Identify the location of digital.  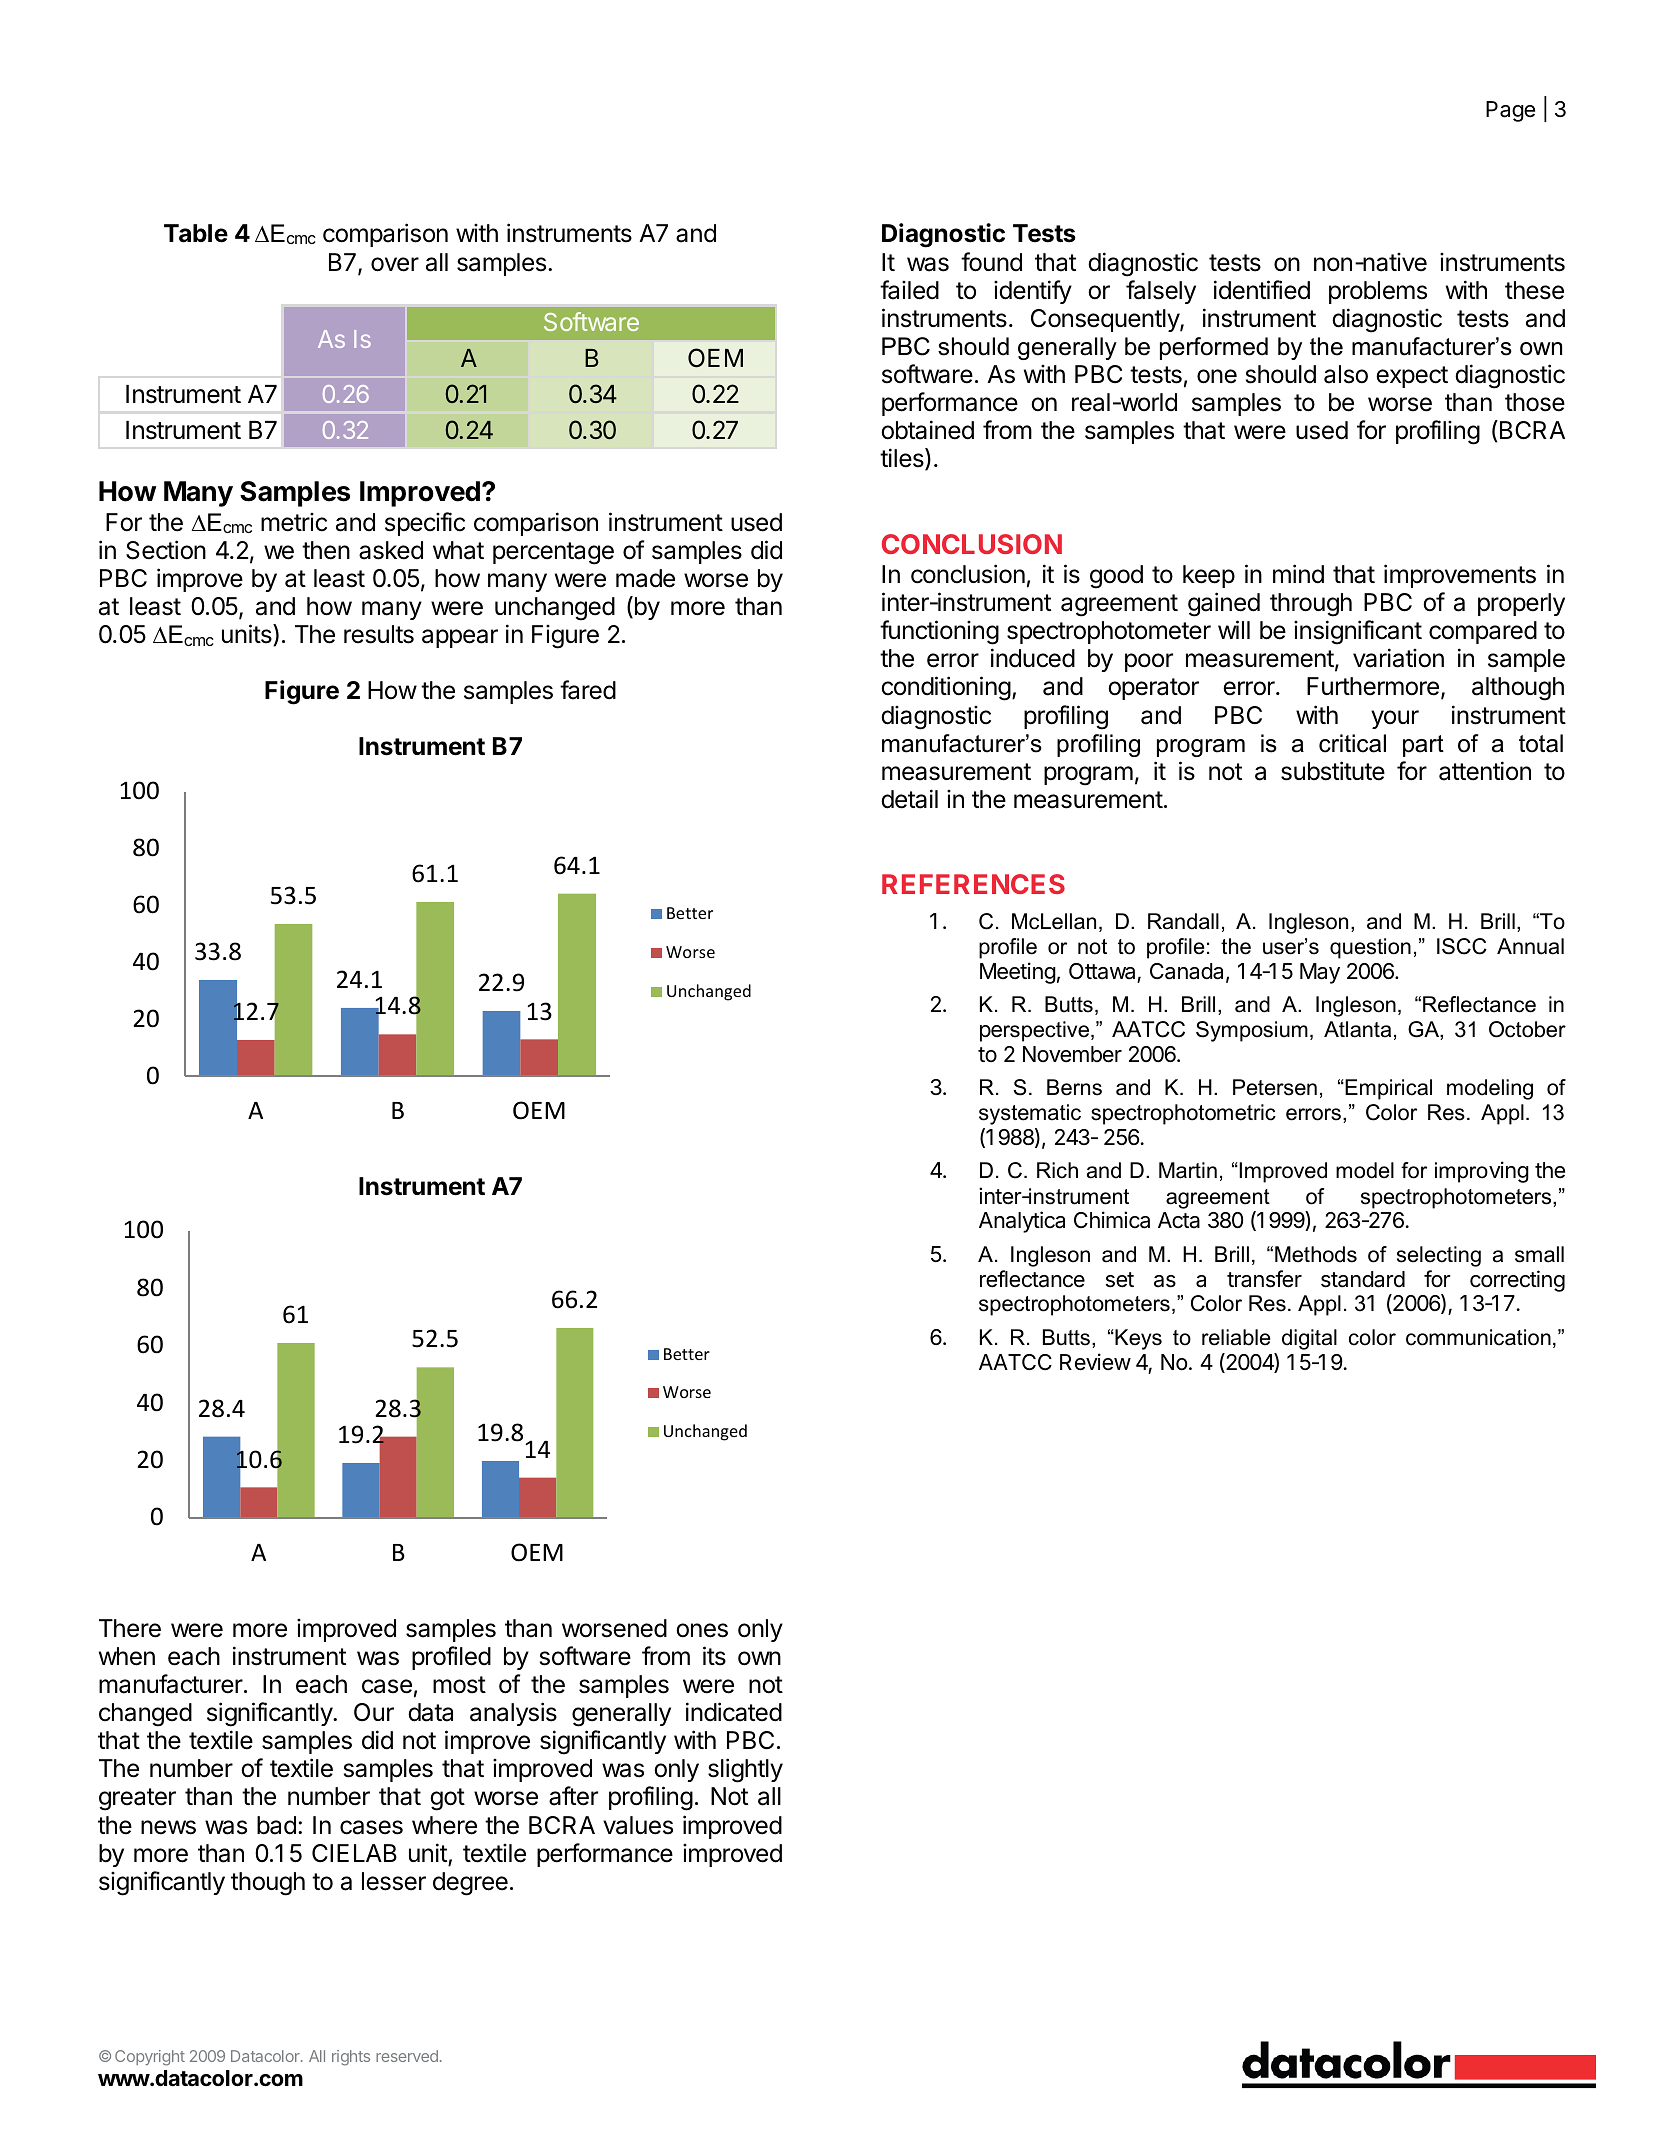
(1309, 1339).
